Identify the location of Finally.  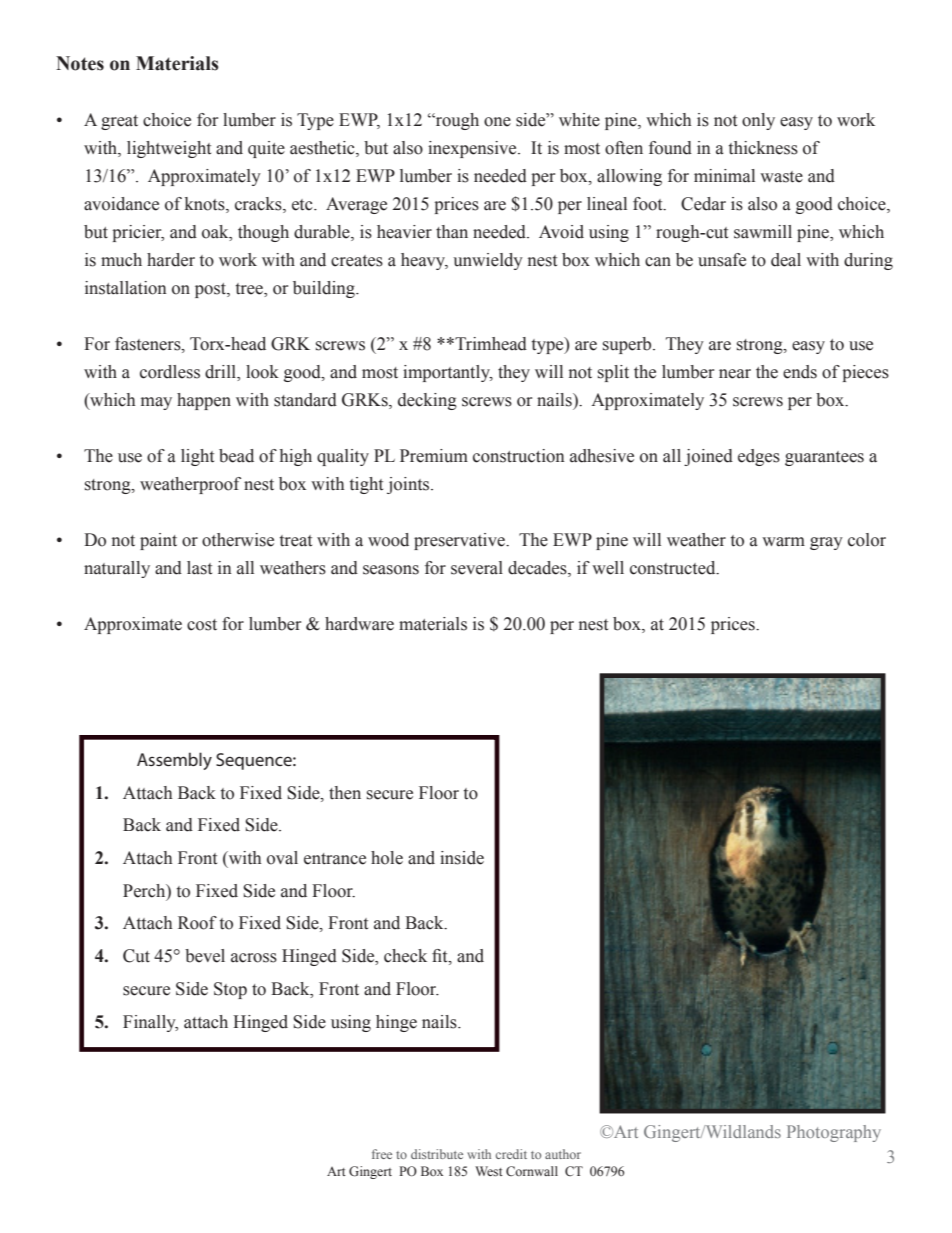
(150, 1023).
